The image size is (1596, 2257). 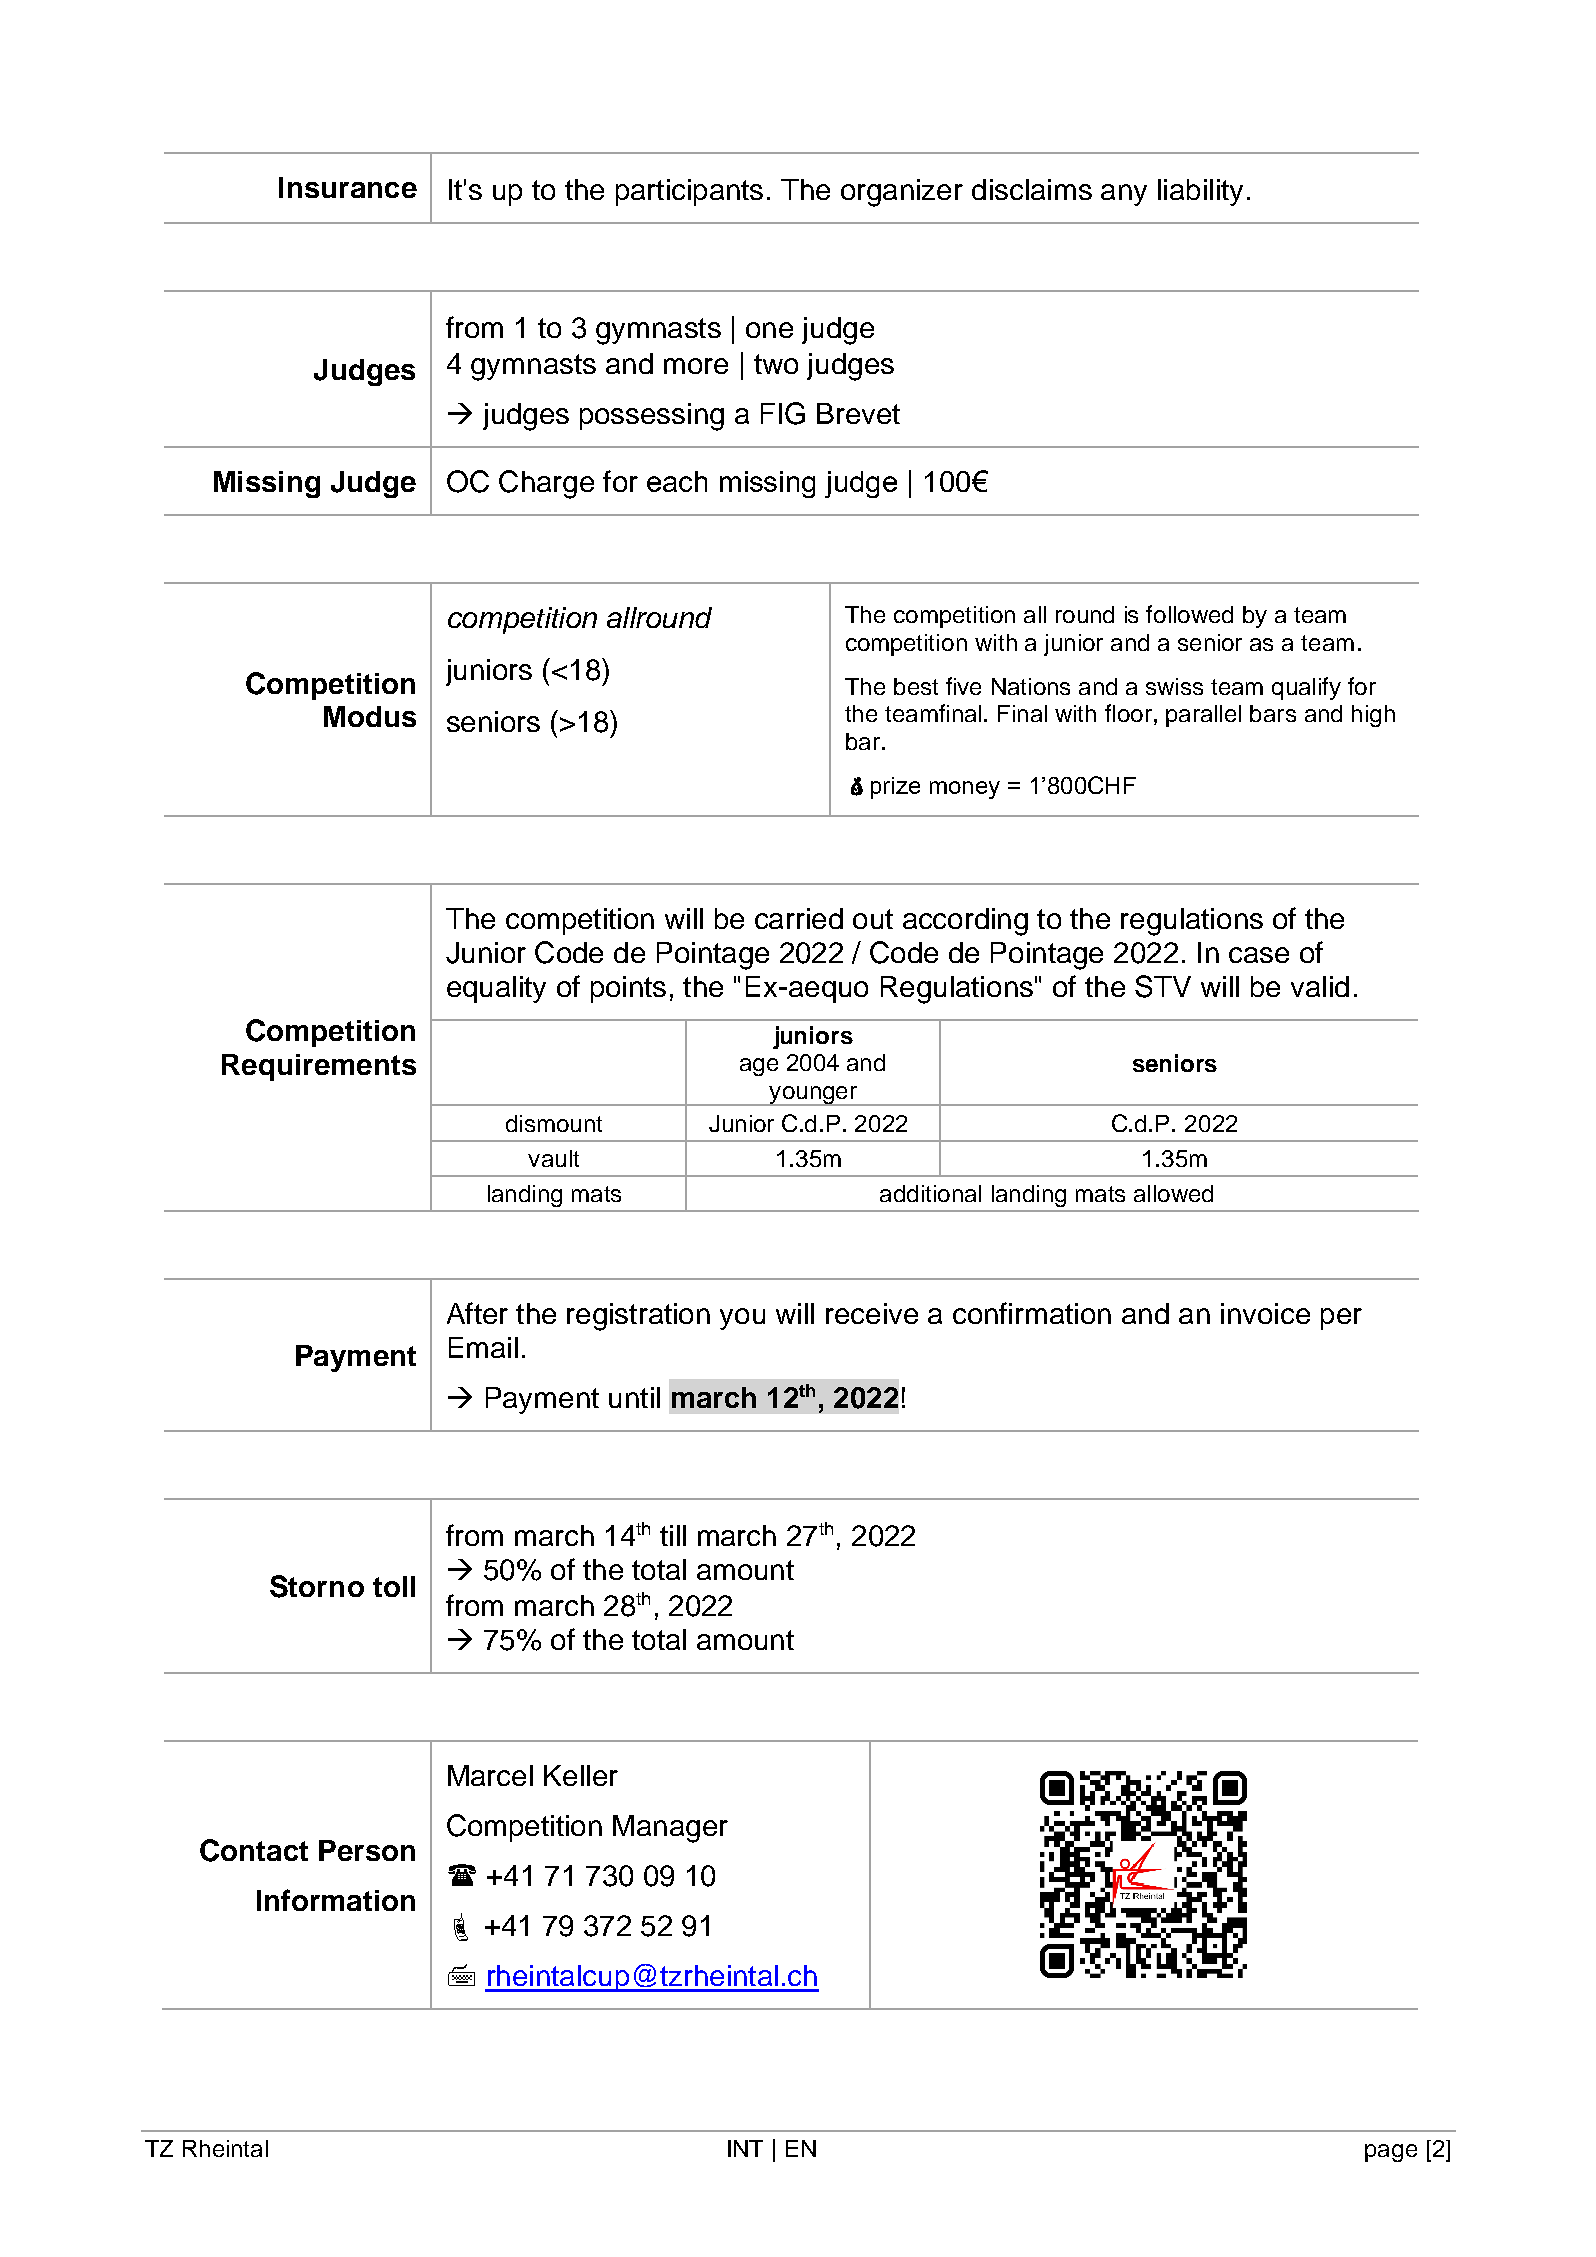 What do you see at coordinates (348, 187) in the document?
I see `Insurance` at bounding box center [348, 187].
